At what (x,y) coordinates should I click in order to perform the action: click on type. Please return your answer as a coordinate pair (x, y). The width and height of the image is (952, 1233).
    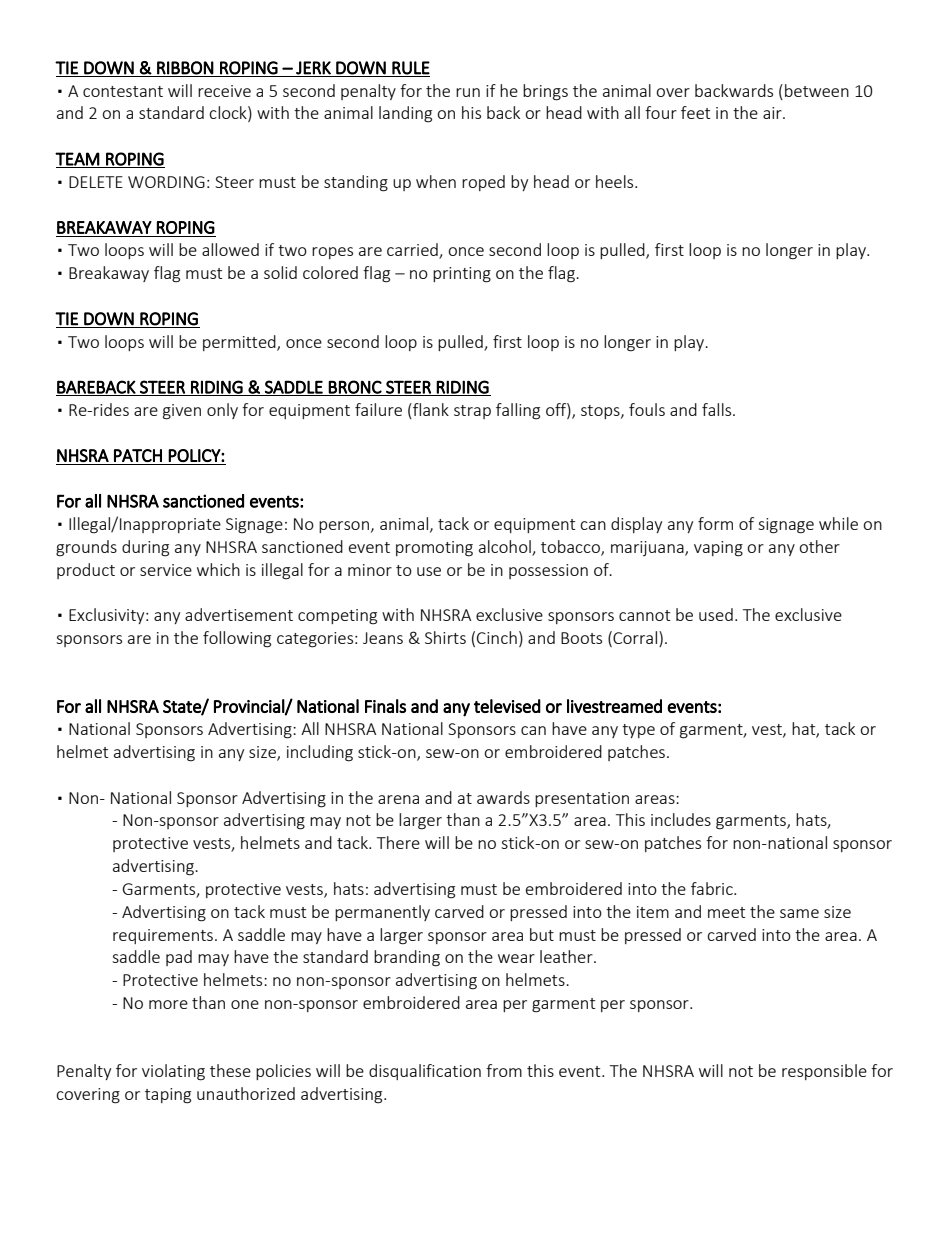
    Looking at the image, I should click on (638, 731).
